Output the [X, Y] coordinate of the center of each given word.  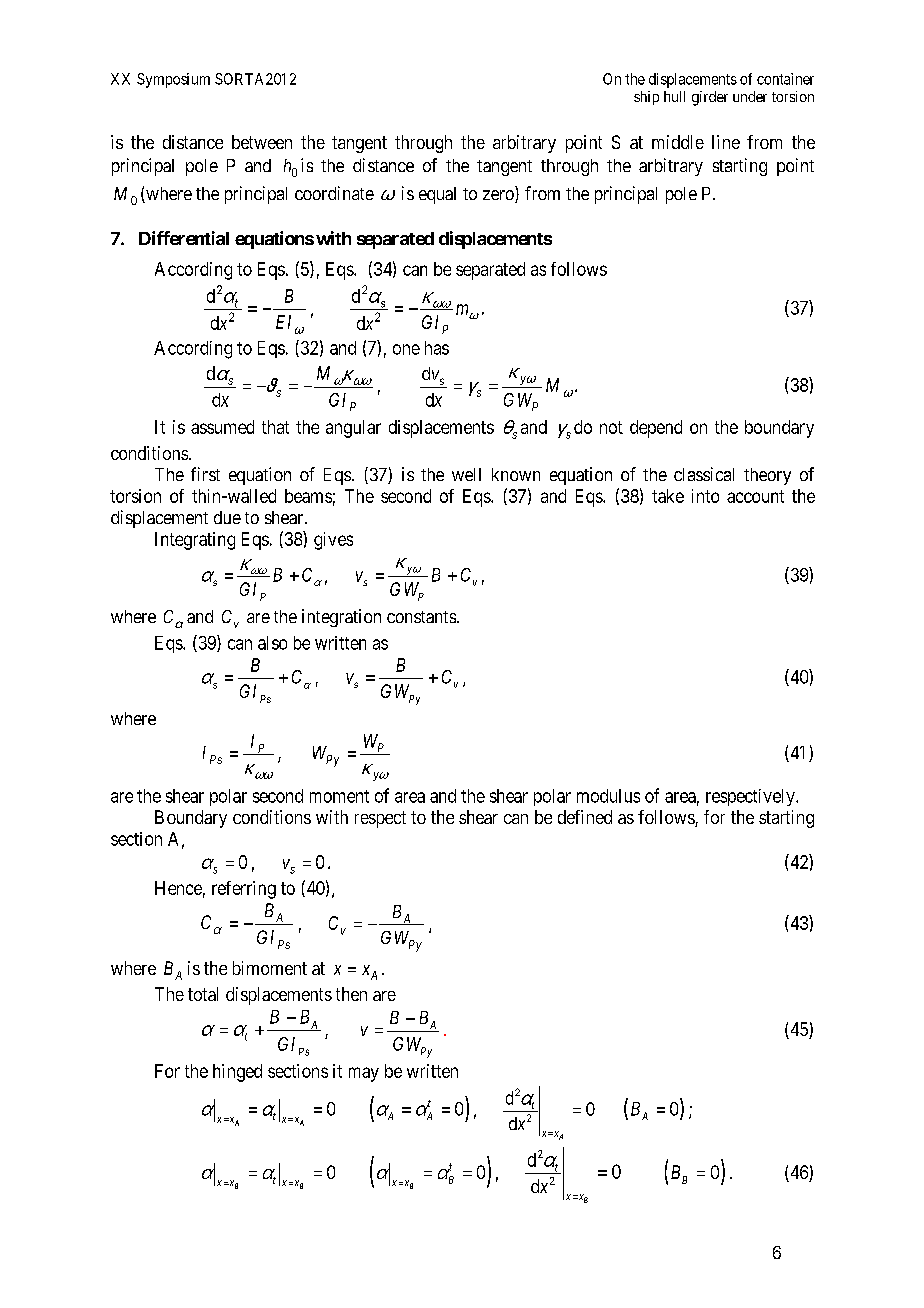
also [272, 643]
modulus [608, 796]
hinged [237, 1073]
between [262, 142]
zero [499, 196]
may [364, 1074]
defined [585, 817]
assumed [222, 427]
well [466, 474]
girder [710, 98]
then [351, 994]
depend [656, 429]
